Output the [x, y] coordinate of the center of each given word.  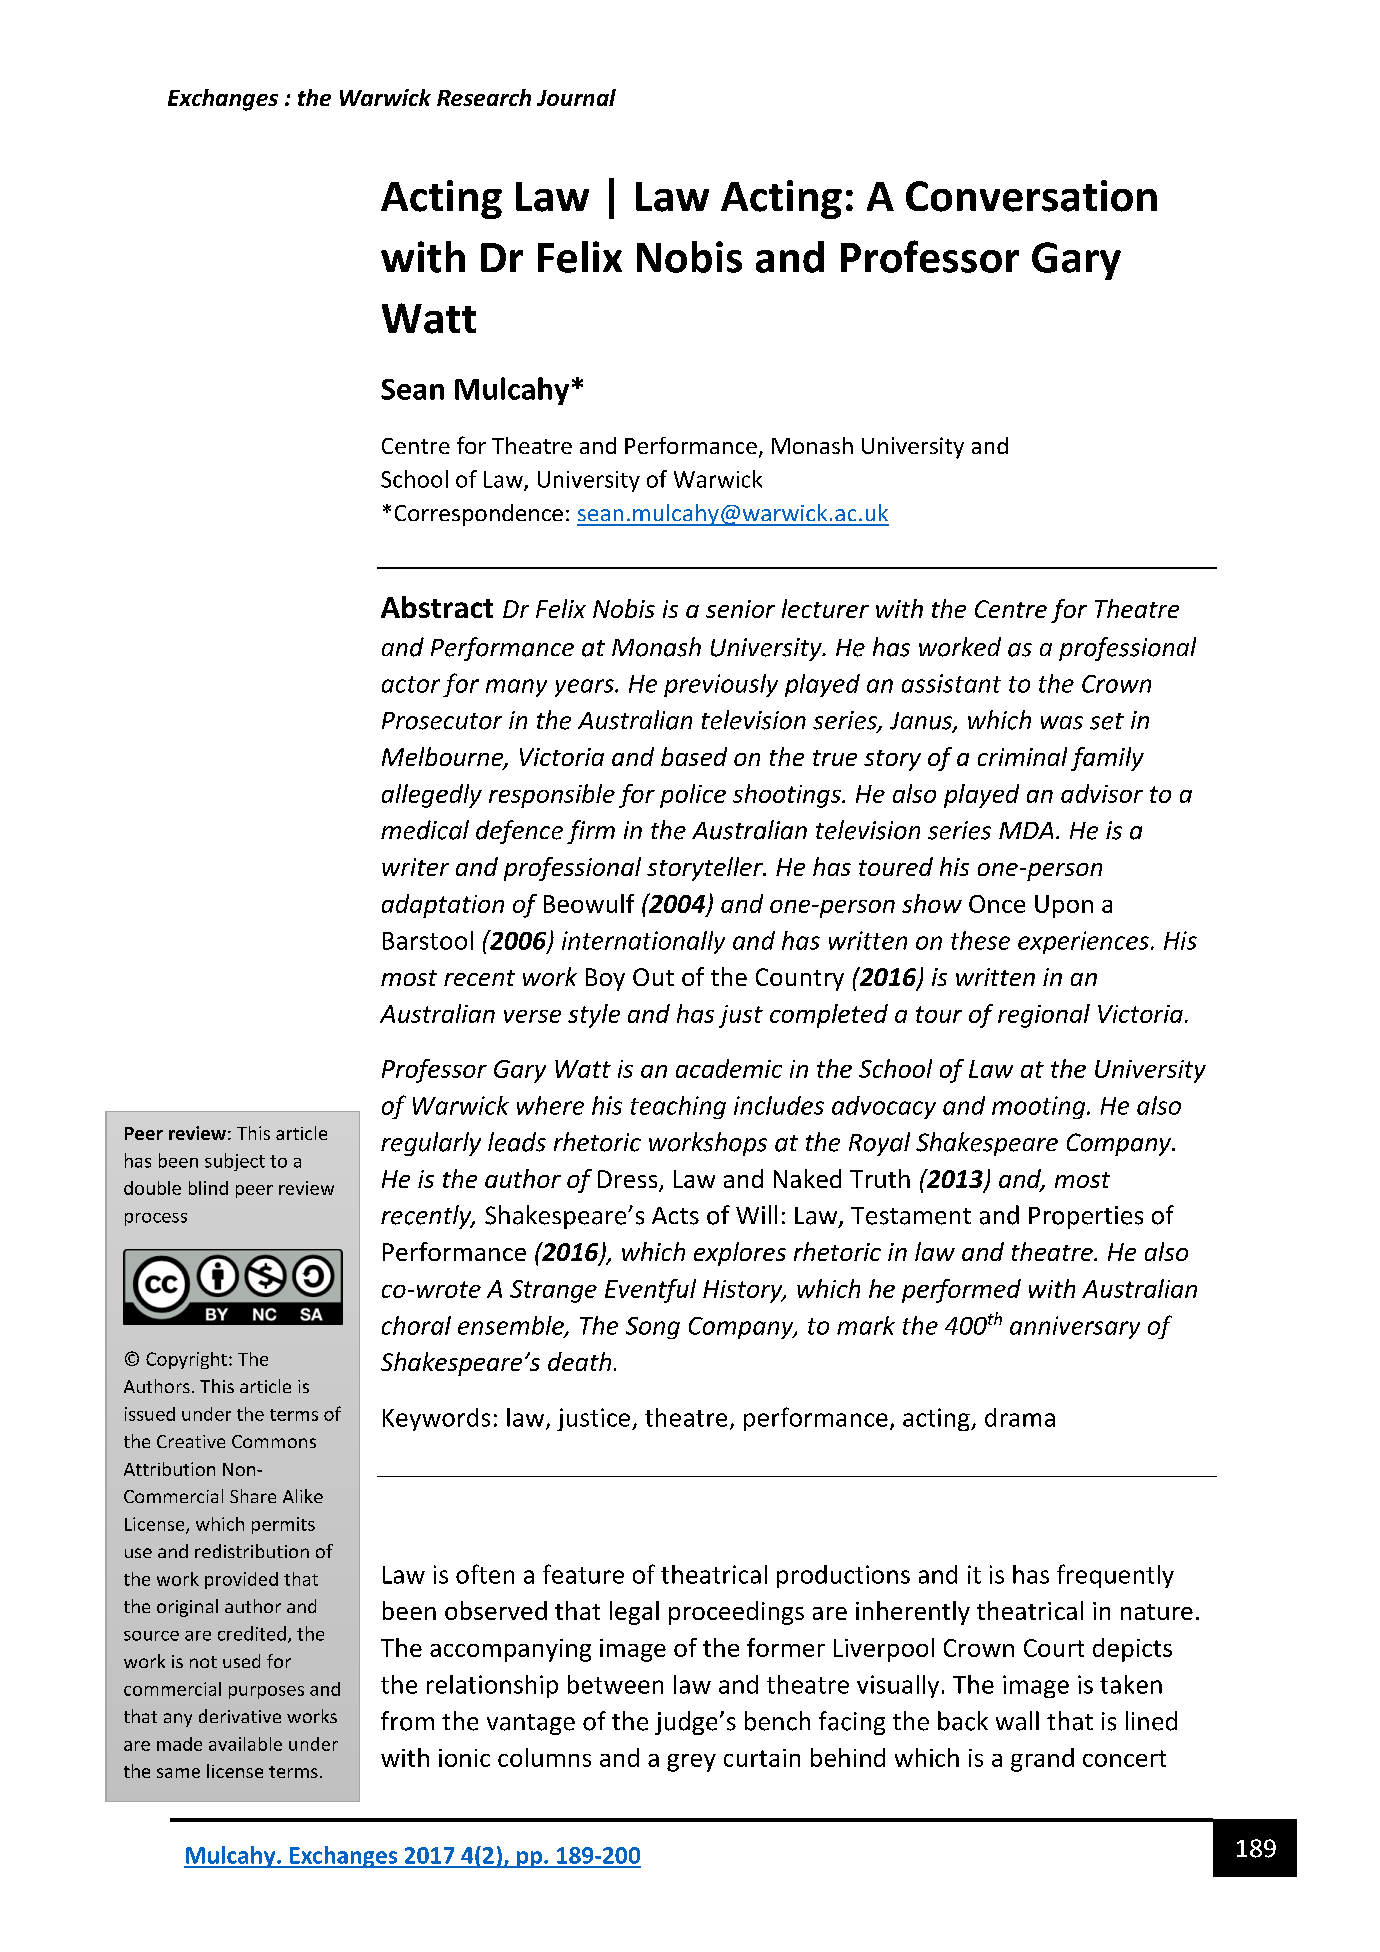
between [615, 1684]
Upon [1064, 906]
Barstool [428, 940]
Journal [576, 97]
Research [484, 97]
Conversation [1031, 196]
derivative [240, 1716]
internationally [643, 942]
